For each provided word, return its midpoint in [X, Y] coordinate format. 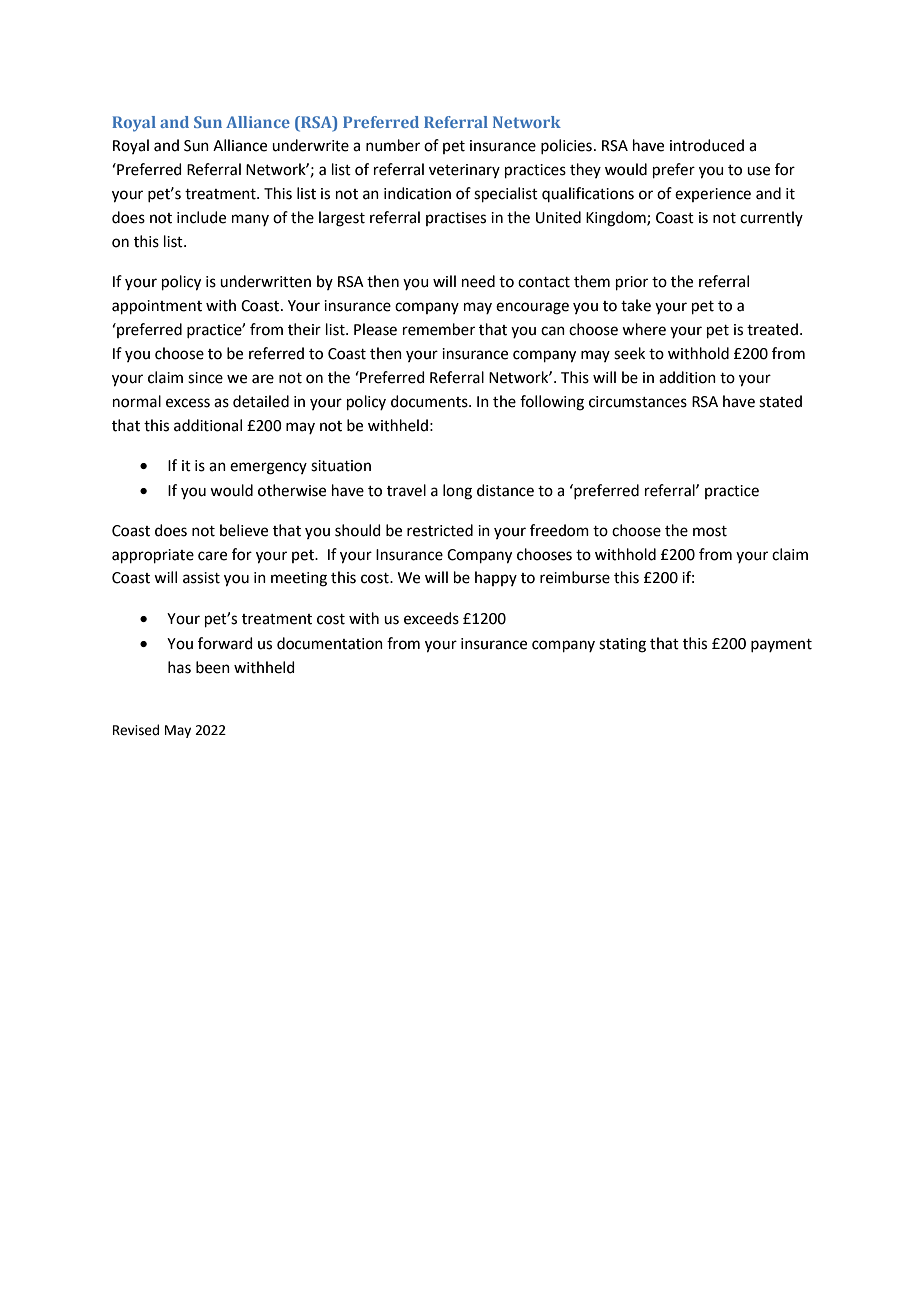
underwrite [310, 145]
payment [781, 645]
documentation [330, 643]
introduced [707, 145]
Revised [136, 730]
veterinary [464, 171]
